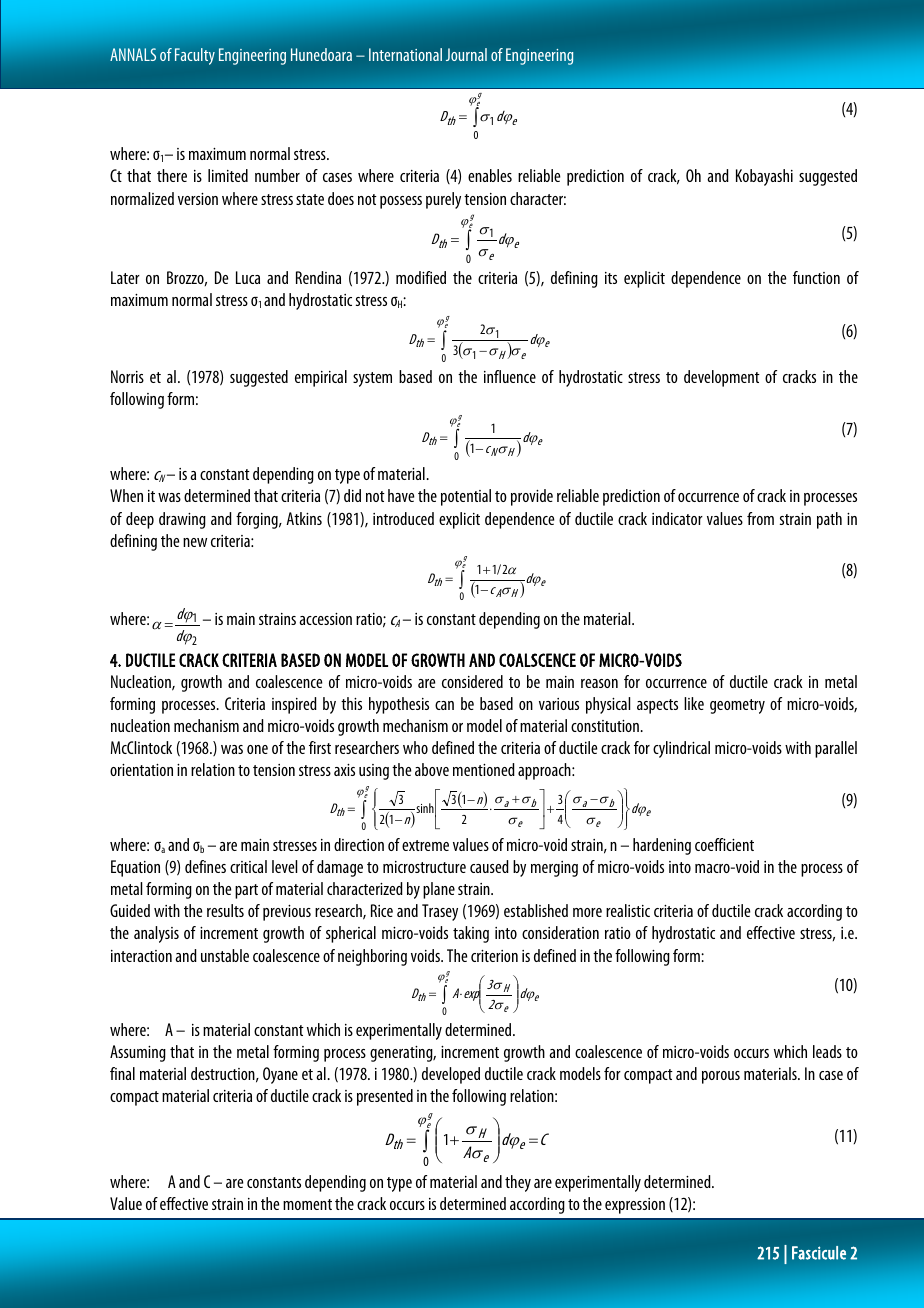 The height and width of the screenshot is (1308, 924). Describe the element at coordinates (518, 1183) in the screenshot. I see `they` at that location.
